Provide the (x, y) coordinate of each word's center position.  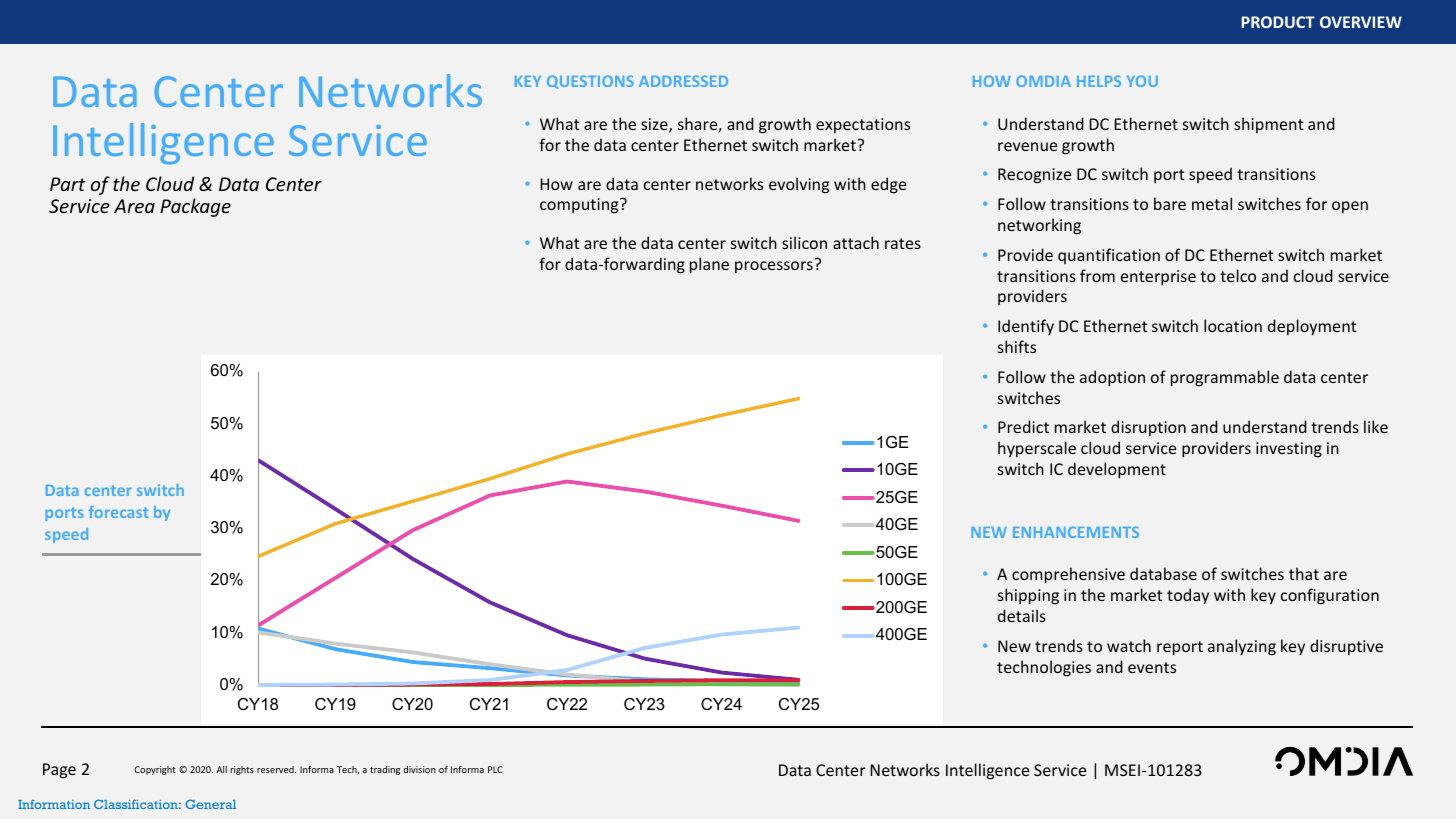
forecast (118, 512)
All (221, 769)
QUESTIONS (590, 82)
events (1152, 667)
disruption (1148, 428)
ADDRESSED (683, 81)
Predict (1023, 426)
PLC (495, 769)
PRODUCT (1278, 22)
